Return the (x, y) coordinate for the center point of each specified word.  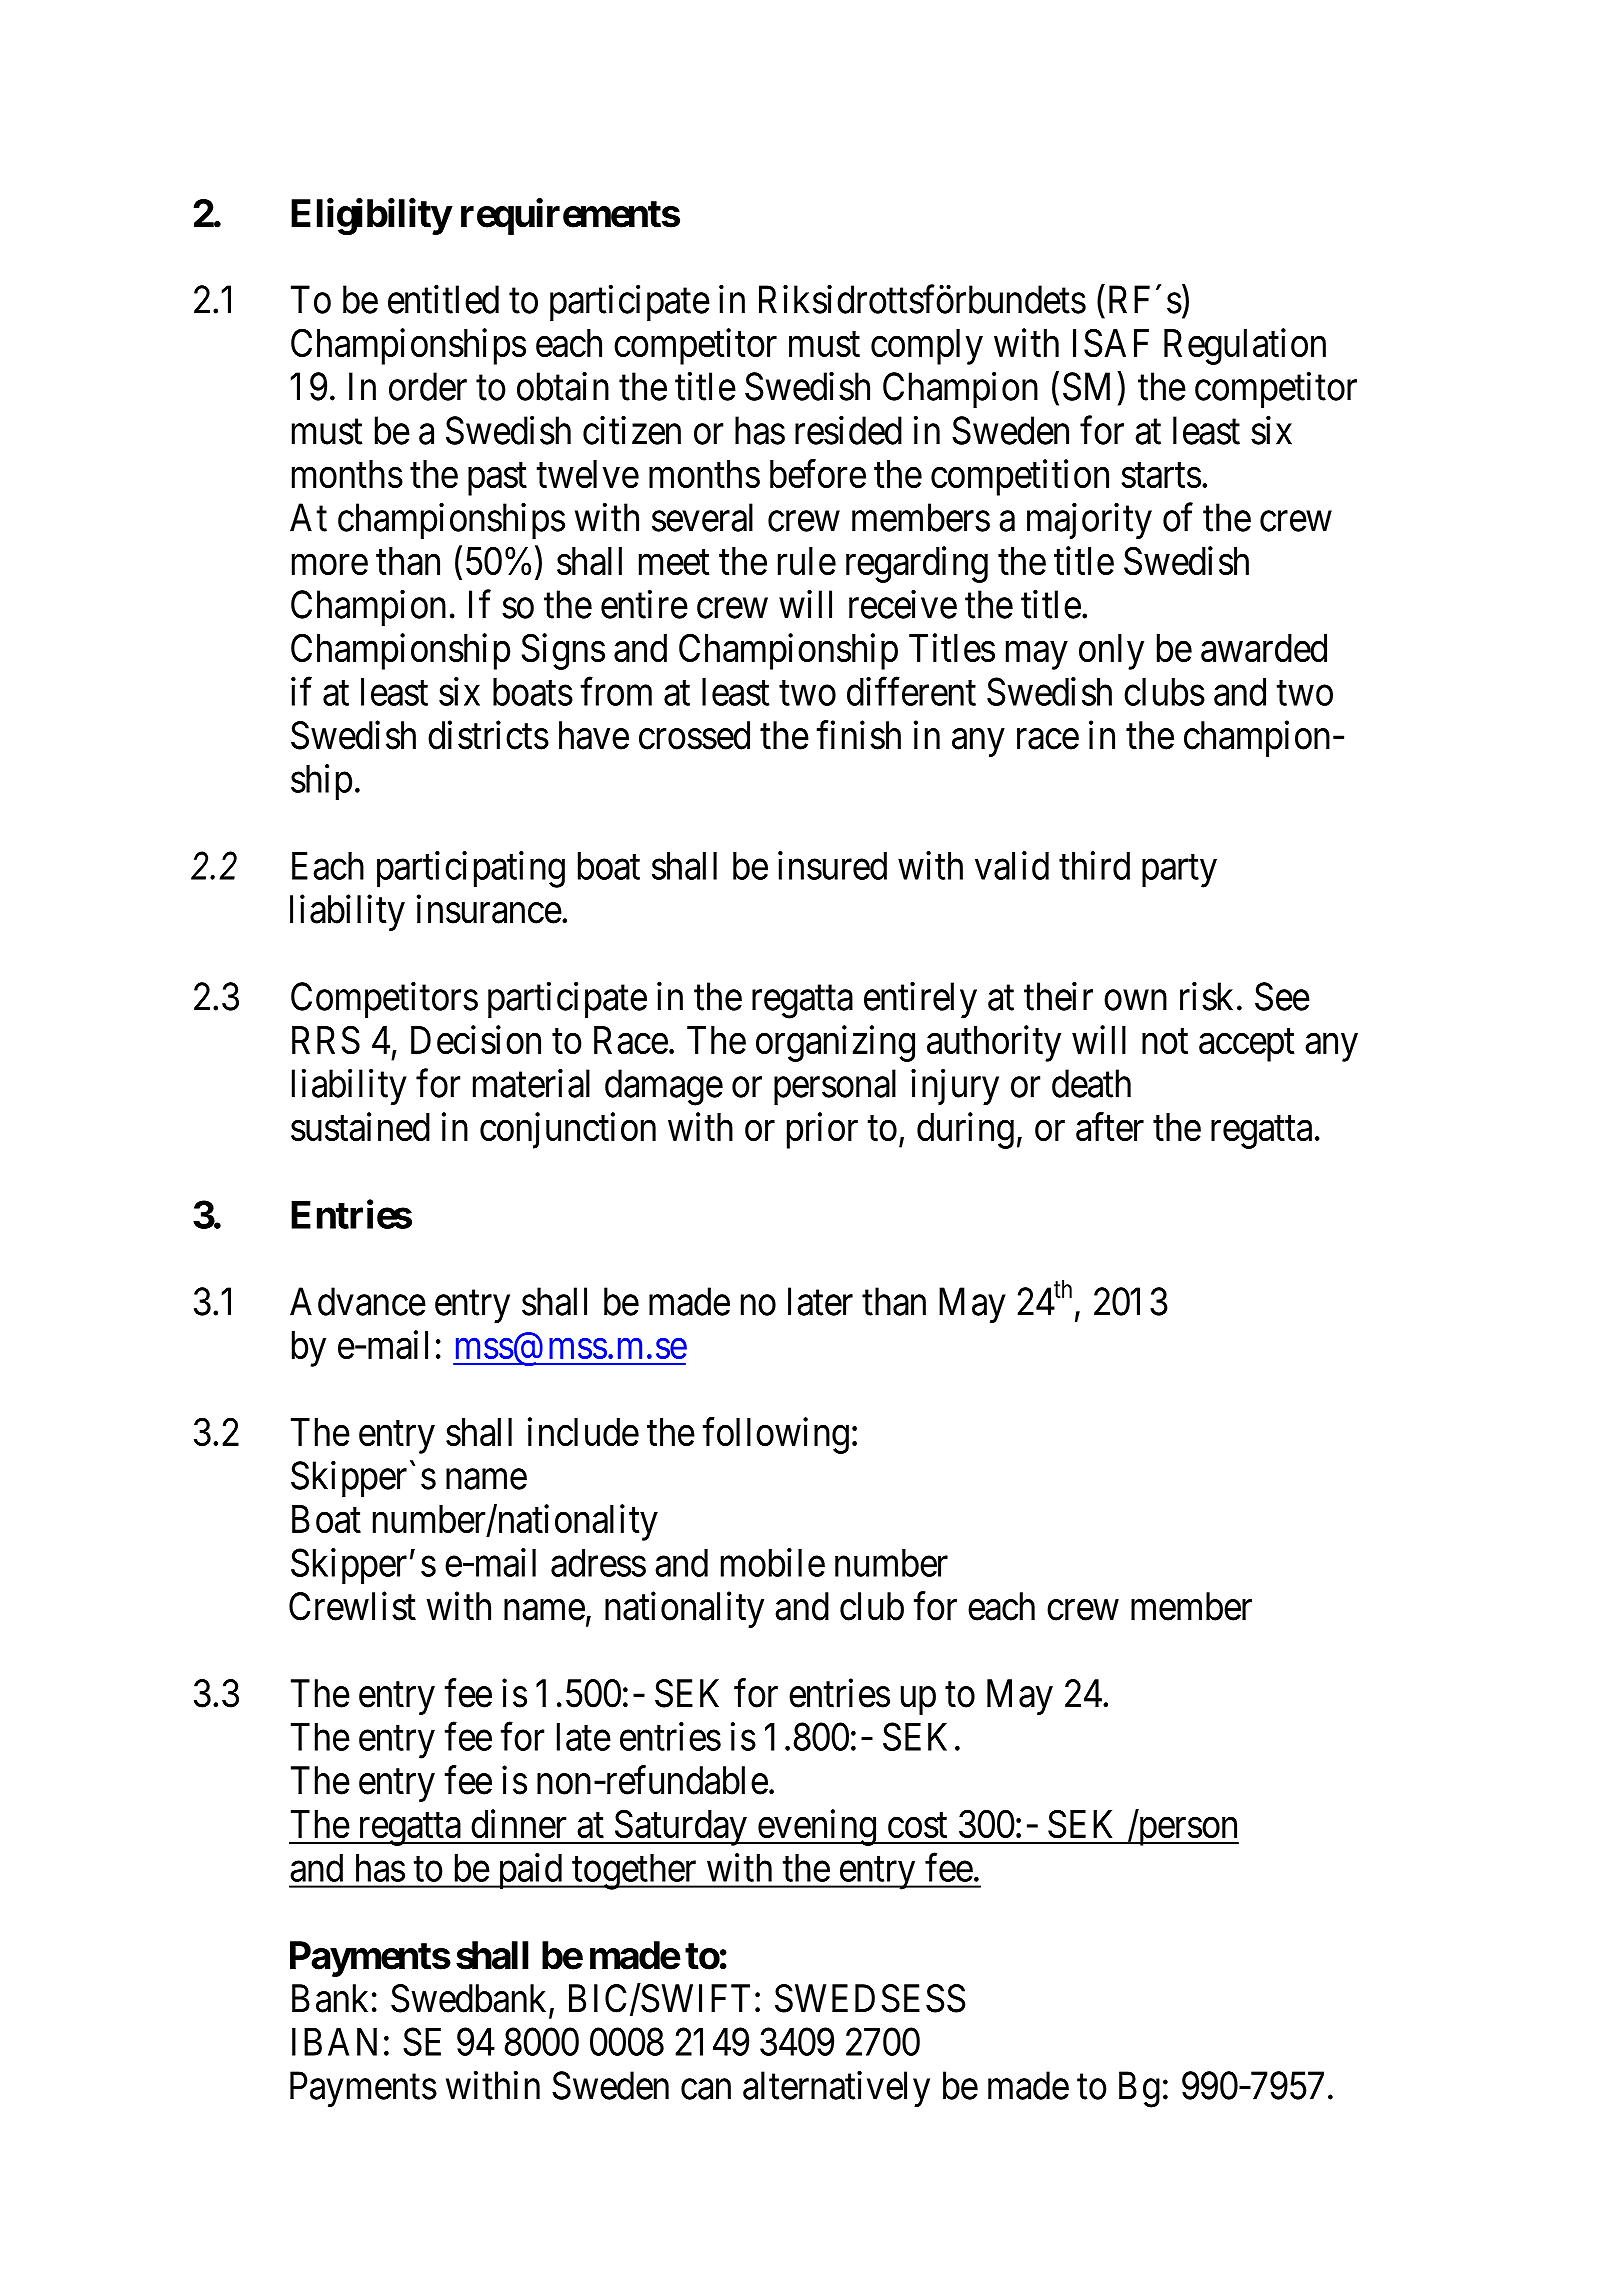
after (1110, 1127)
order (428, 386)
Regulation (1245, 346)
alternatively (836, 2089)
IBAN (334, 2042)
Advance (358, 1301)
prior (822, 1130)
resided (848, 430)
